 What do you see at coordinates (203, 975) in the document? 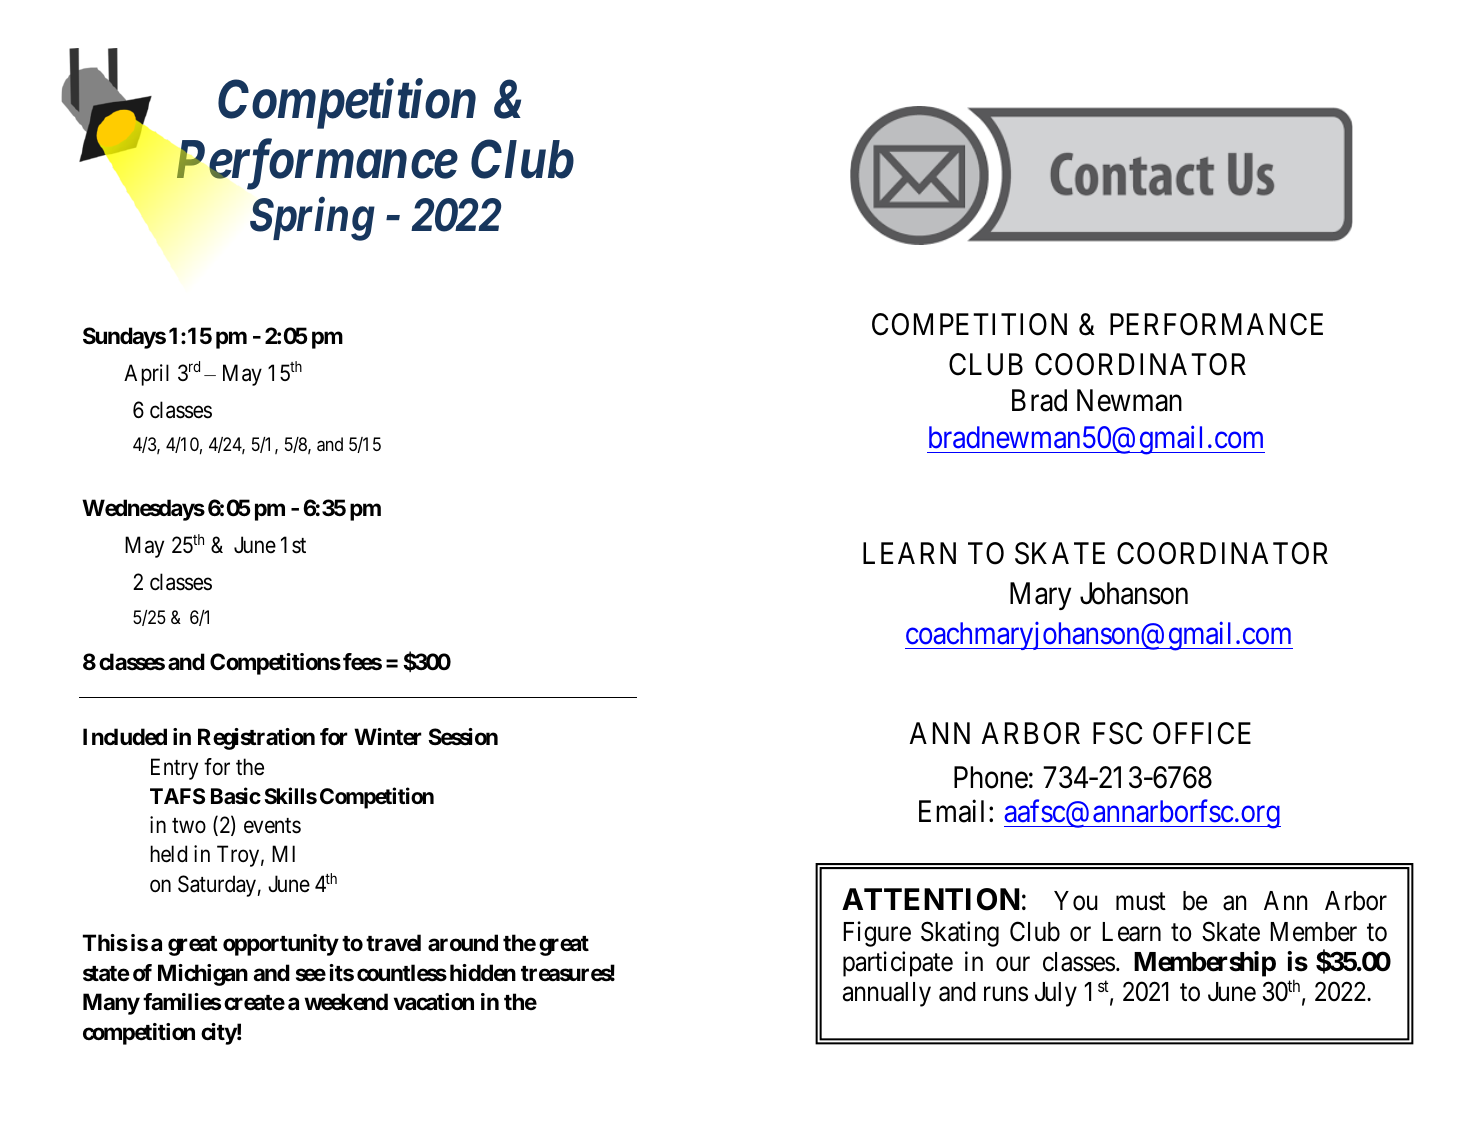
I see `Michigan` at bounding box center [203, 975].
